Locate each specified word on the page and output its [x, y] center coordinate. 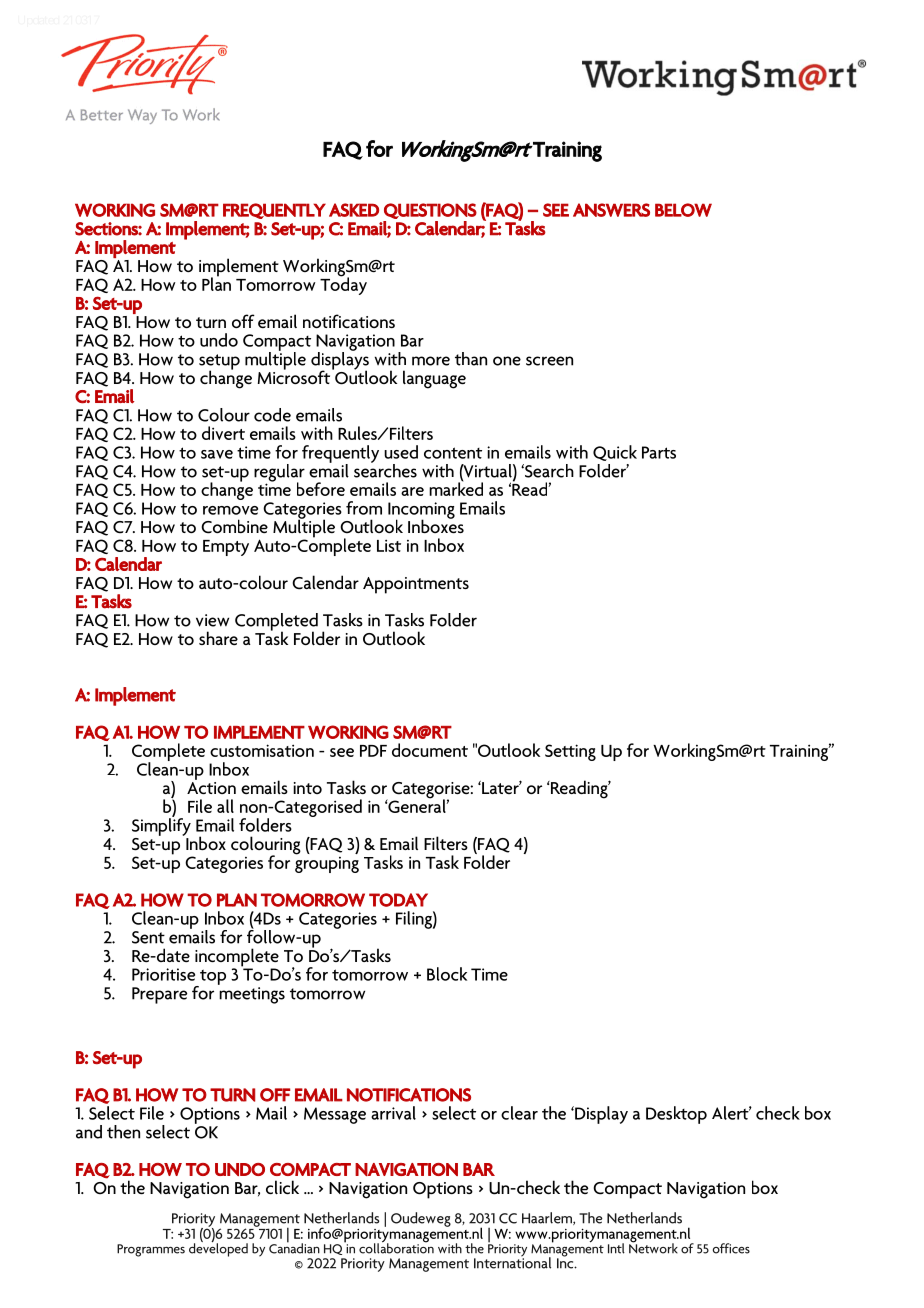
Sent [148, 937]
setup [219, 363]
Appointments [416, 585]
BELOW [683, 210]
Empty [226, 548]
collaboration [396, 1247]
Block [447, 974]
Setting [570, 752]
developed [218, 1249]
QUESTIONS [430, 211]
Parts [659, 452]
